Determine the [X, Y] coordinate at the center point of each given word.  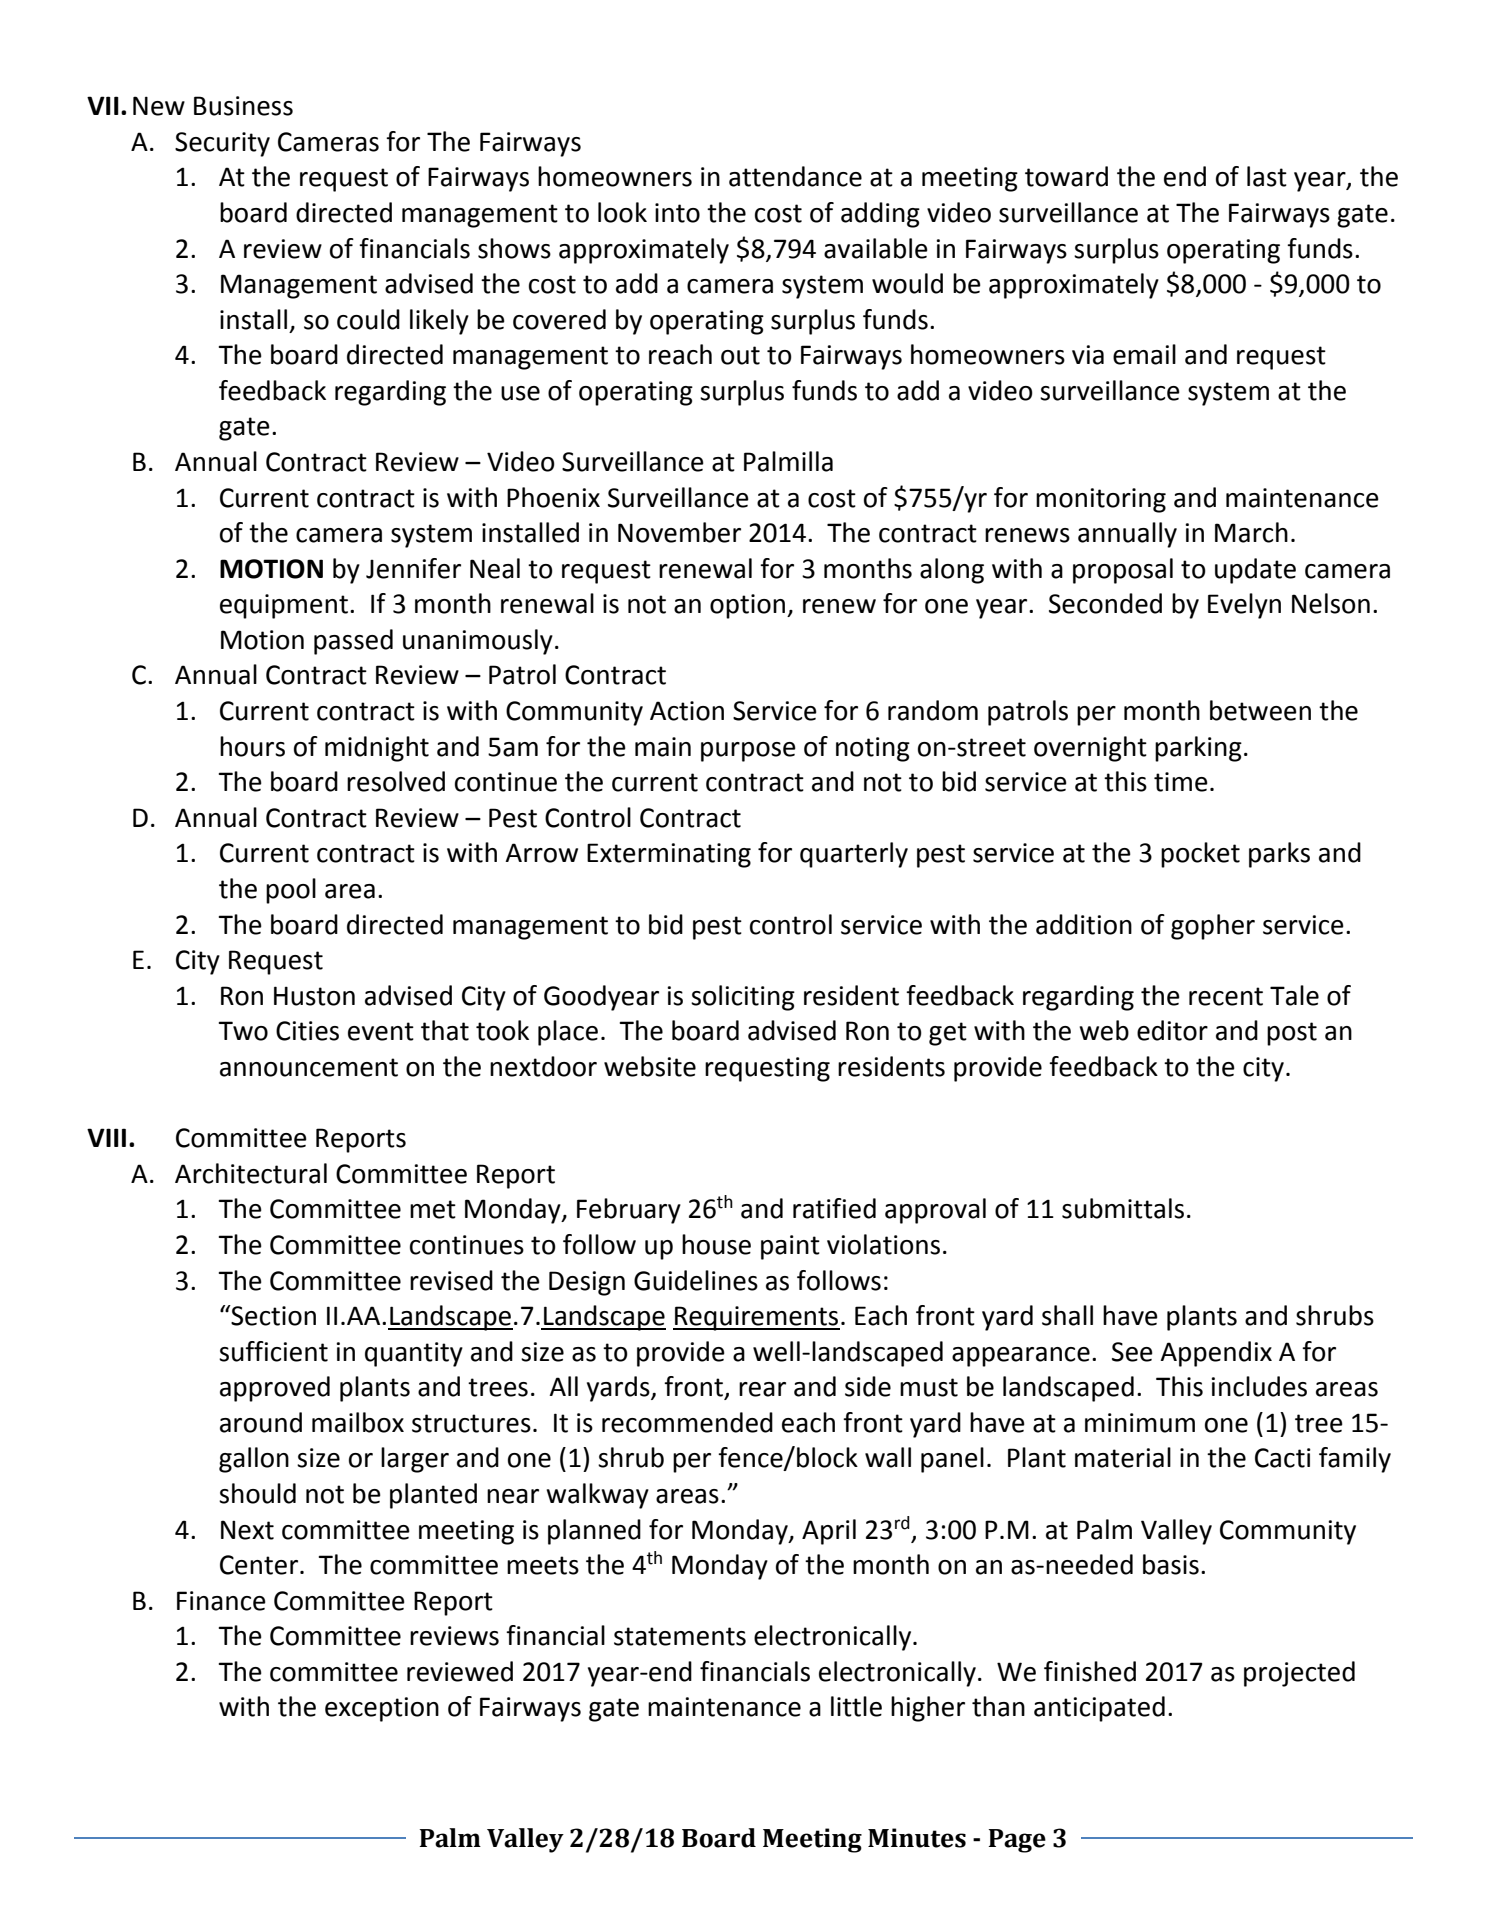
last [1267, 176]
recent [1226, 996]
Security [222, 144]
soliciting [743, 998]
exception [382, 1709]
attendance [795, 176]
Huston [314, 996]
